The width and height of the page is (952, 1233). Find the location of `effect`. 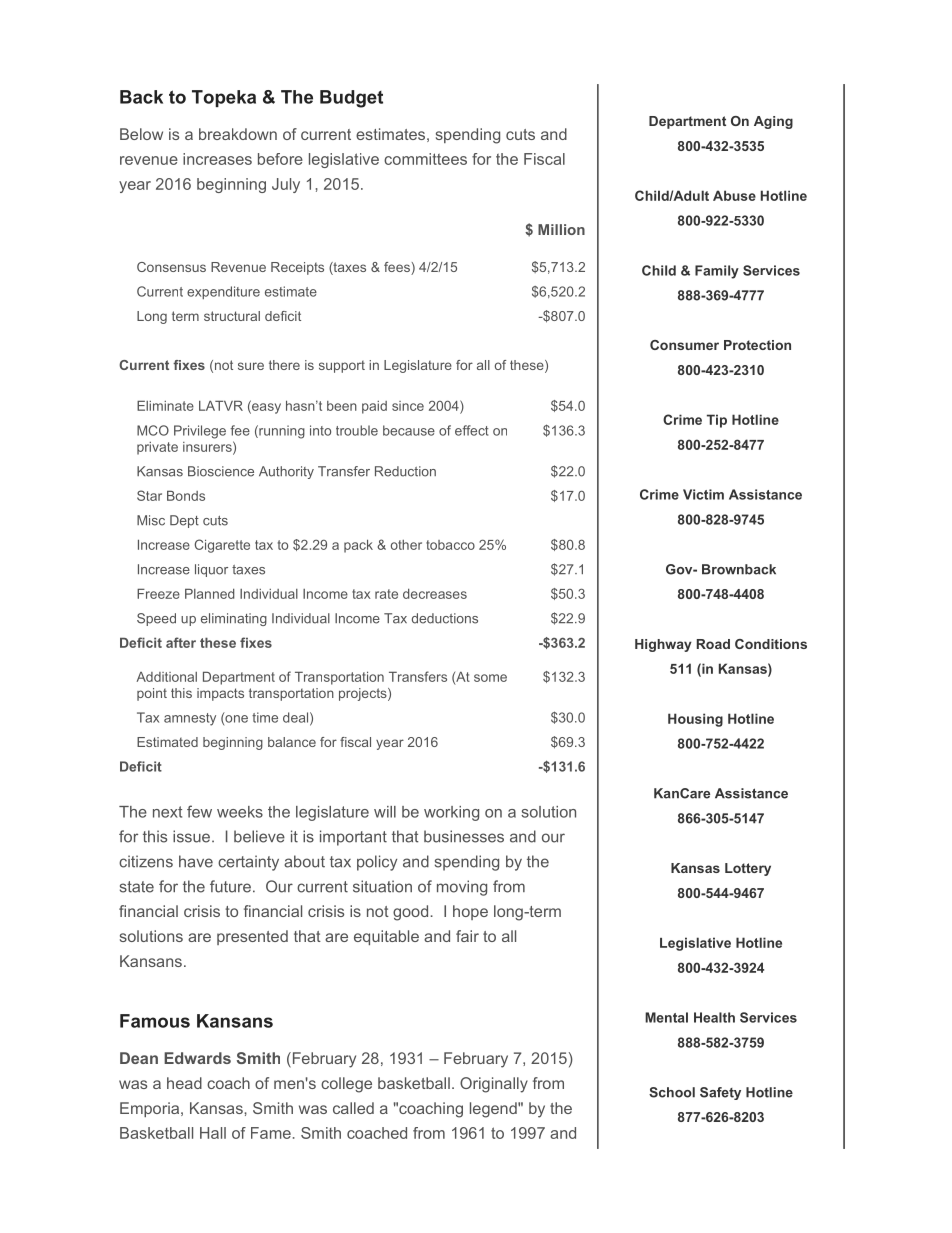

effect is located at coordinates (471, 430).
